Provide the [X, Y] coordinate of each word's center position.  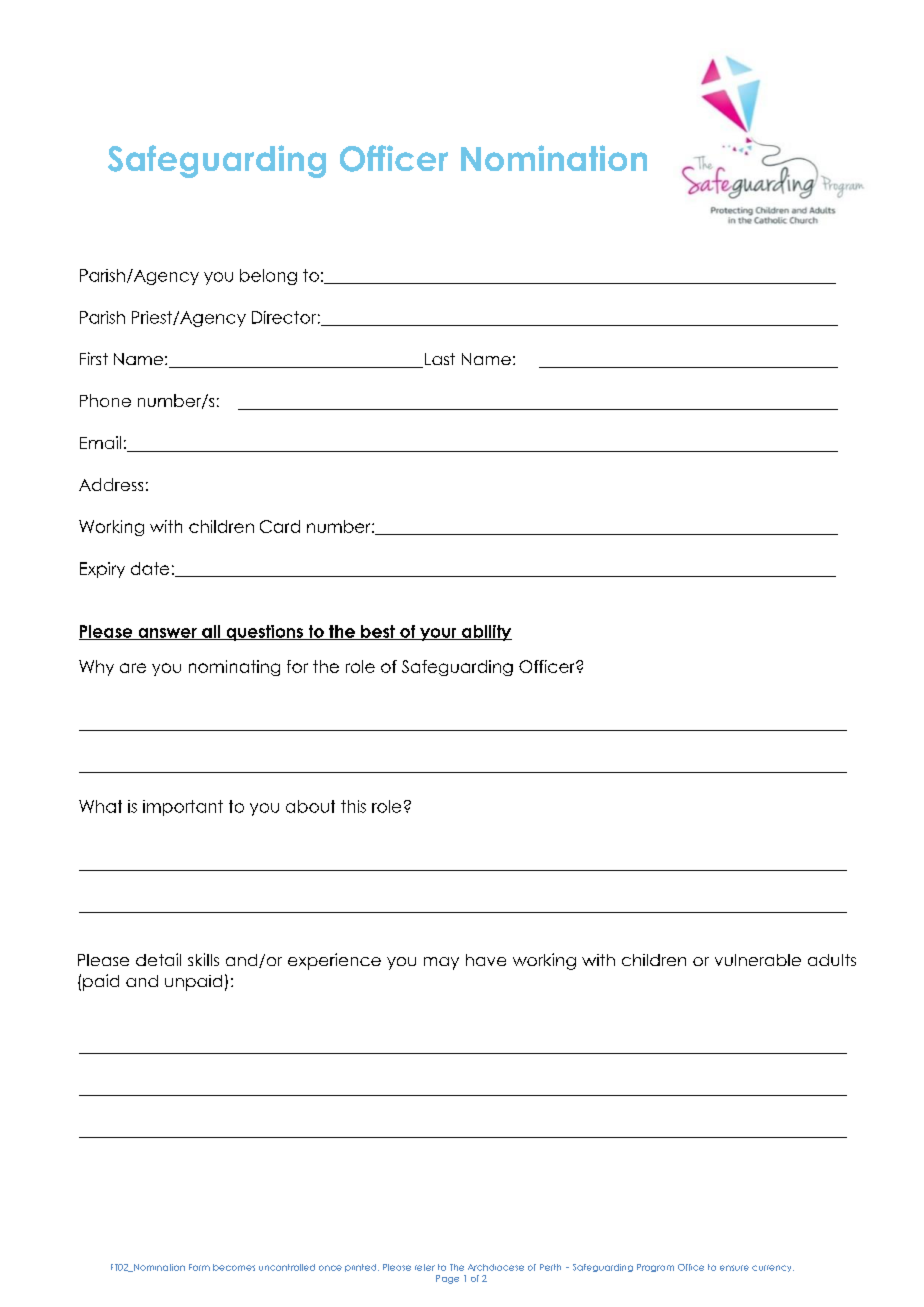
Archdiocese [496, 1267]
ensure [734, 1268]
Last [438, 360]
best [378, 632]
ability [486, 633]
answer [167, 634]
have [486, 960]
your [438, 634]
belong [268, 277]
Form [199, 1267]
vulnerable [758, 960]
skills [203, 959]
